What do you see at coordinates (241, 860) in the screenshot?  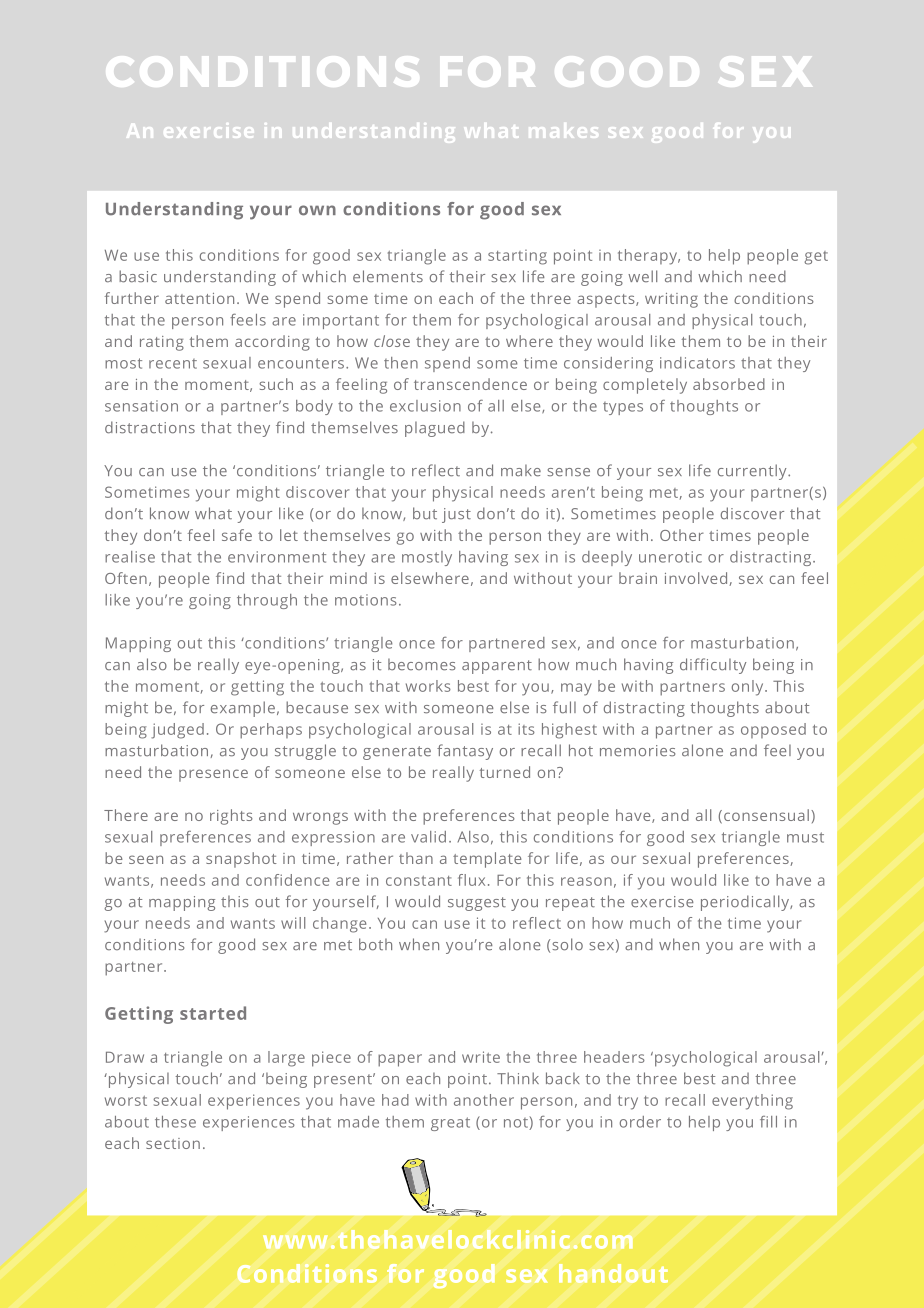 I see `snapshot` at bounding box center [241, 860].
